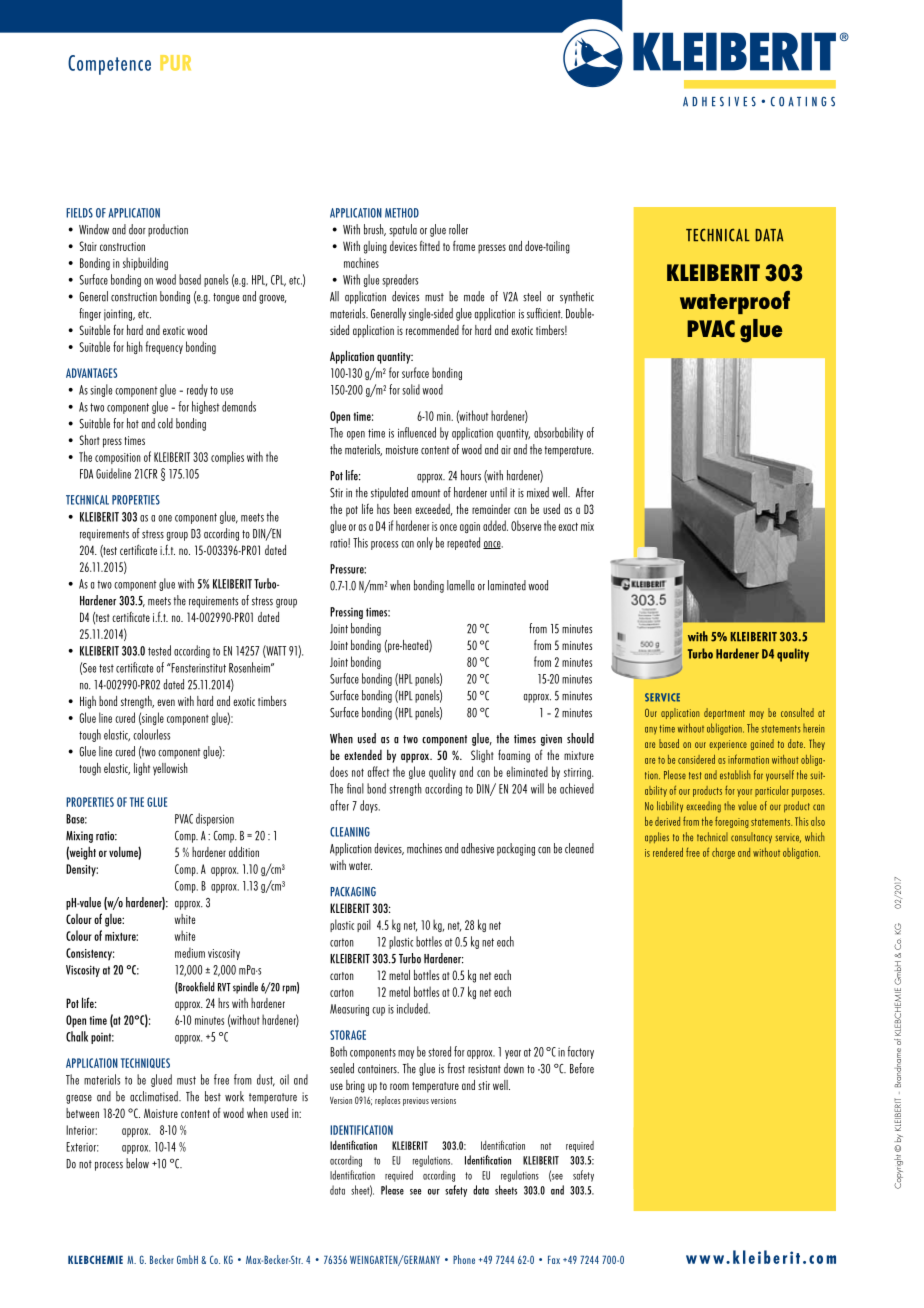 The image size is (924, 1308). Describe the element at coordinates (464, 1259) in the page. I see `Phone` at that location.
